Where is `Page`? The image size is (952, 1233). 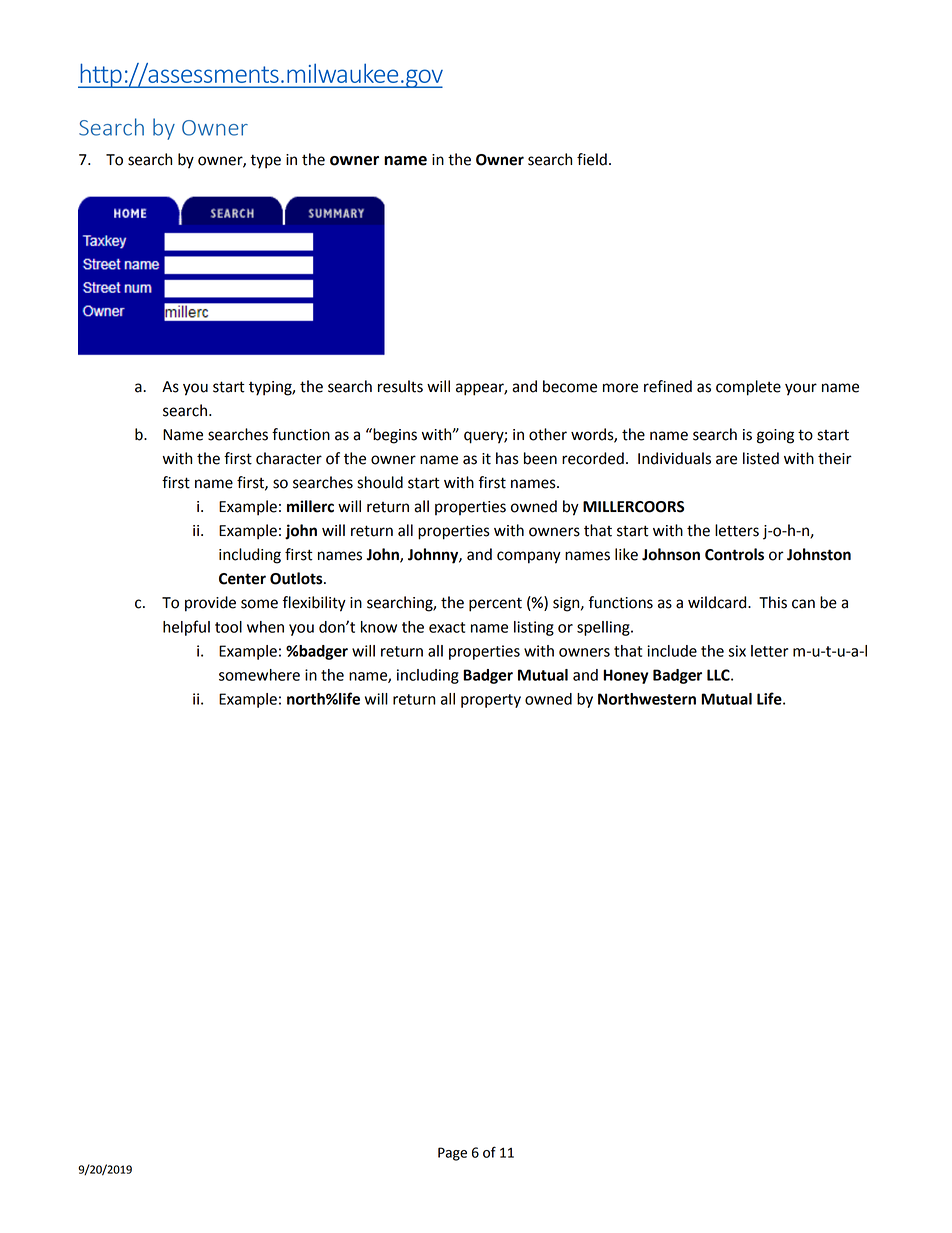
Page is located at coordinates (452, 1154).
